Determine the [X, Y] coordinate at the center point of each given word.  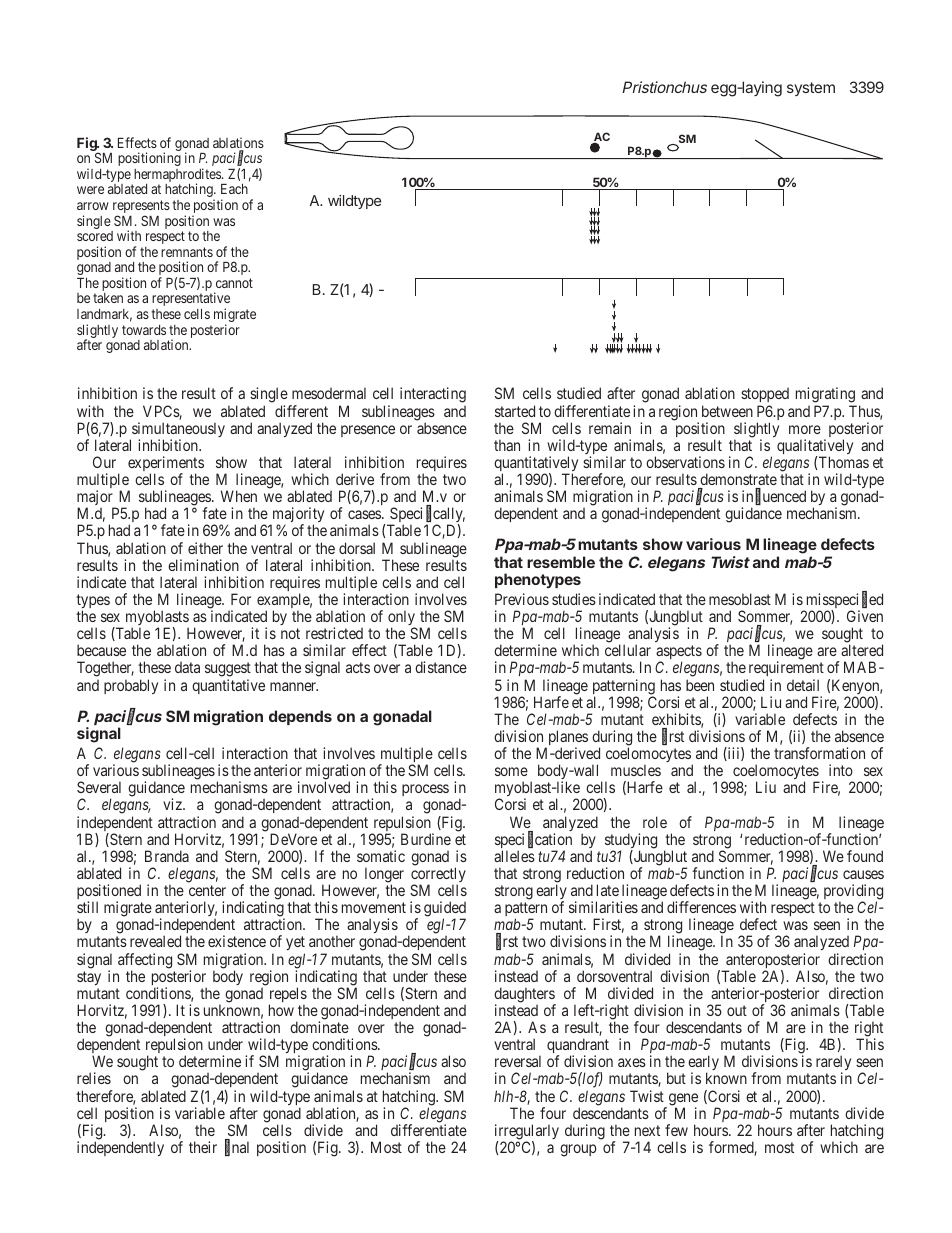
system [811, 89]
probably [131, 686]
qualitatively [815, 448]
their [203, 1147]
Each [234, 189]
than [507, 445]
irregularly [527, 1133]
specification [533, 841]
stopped [765, 397]
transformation [819, 753]
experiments [166, 465]
